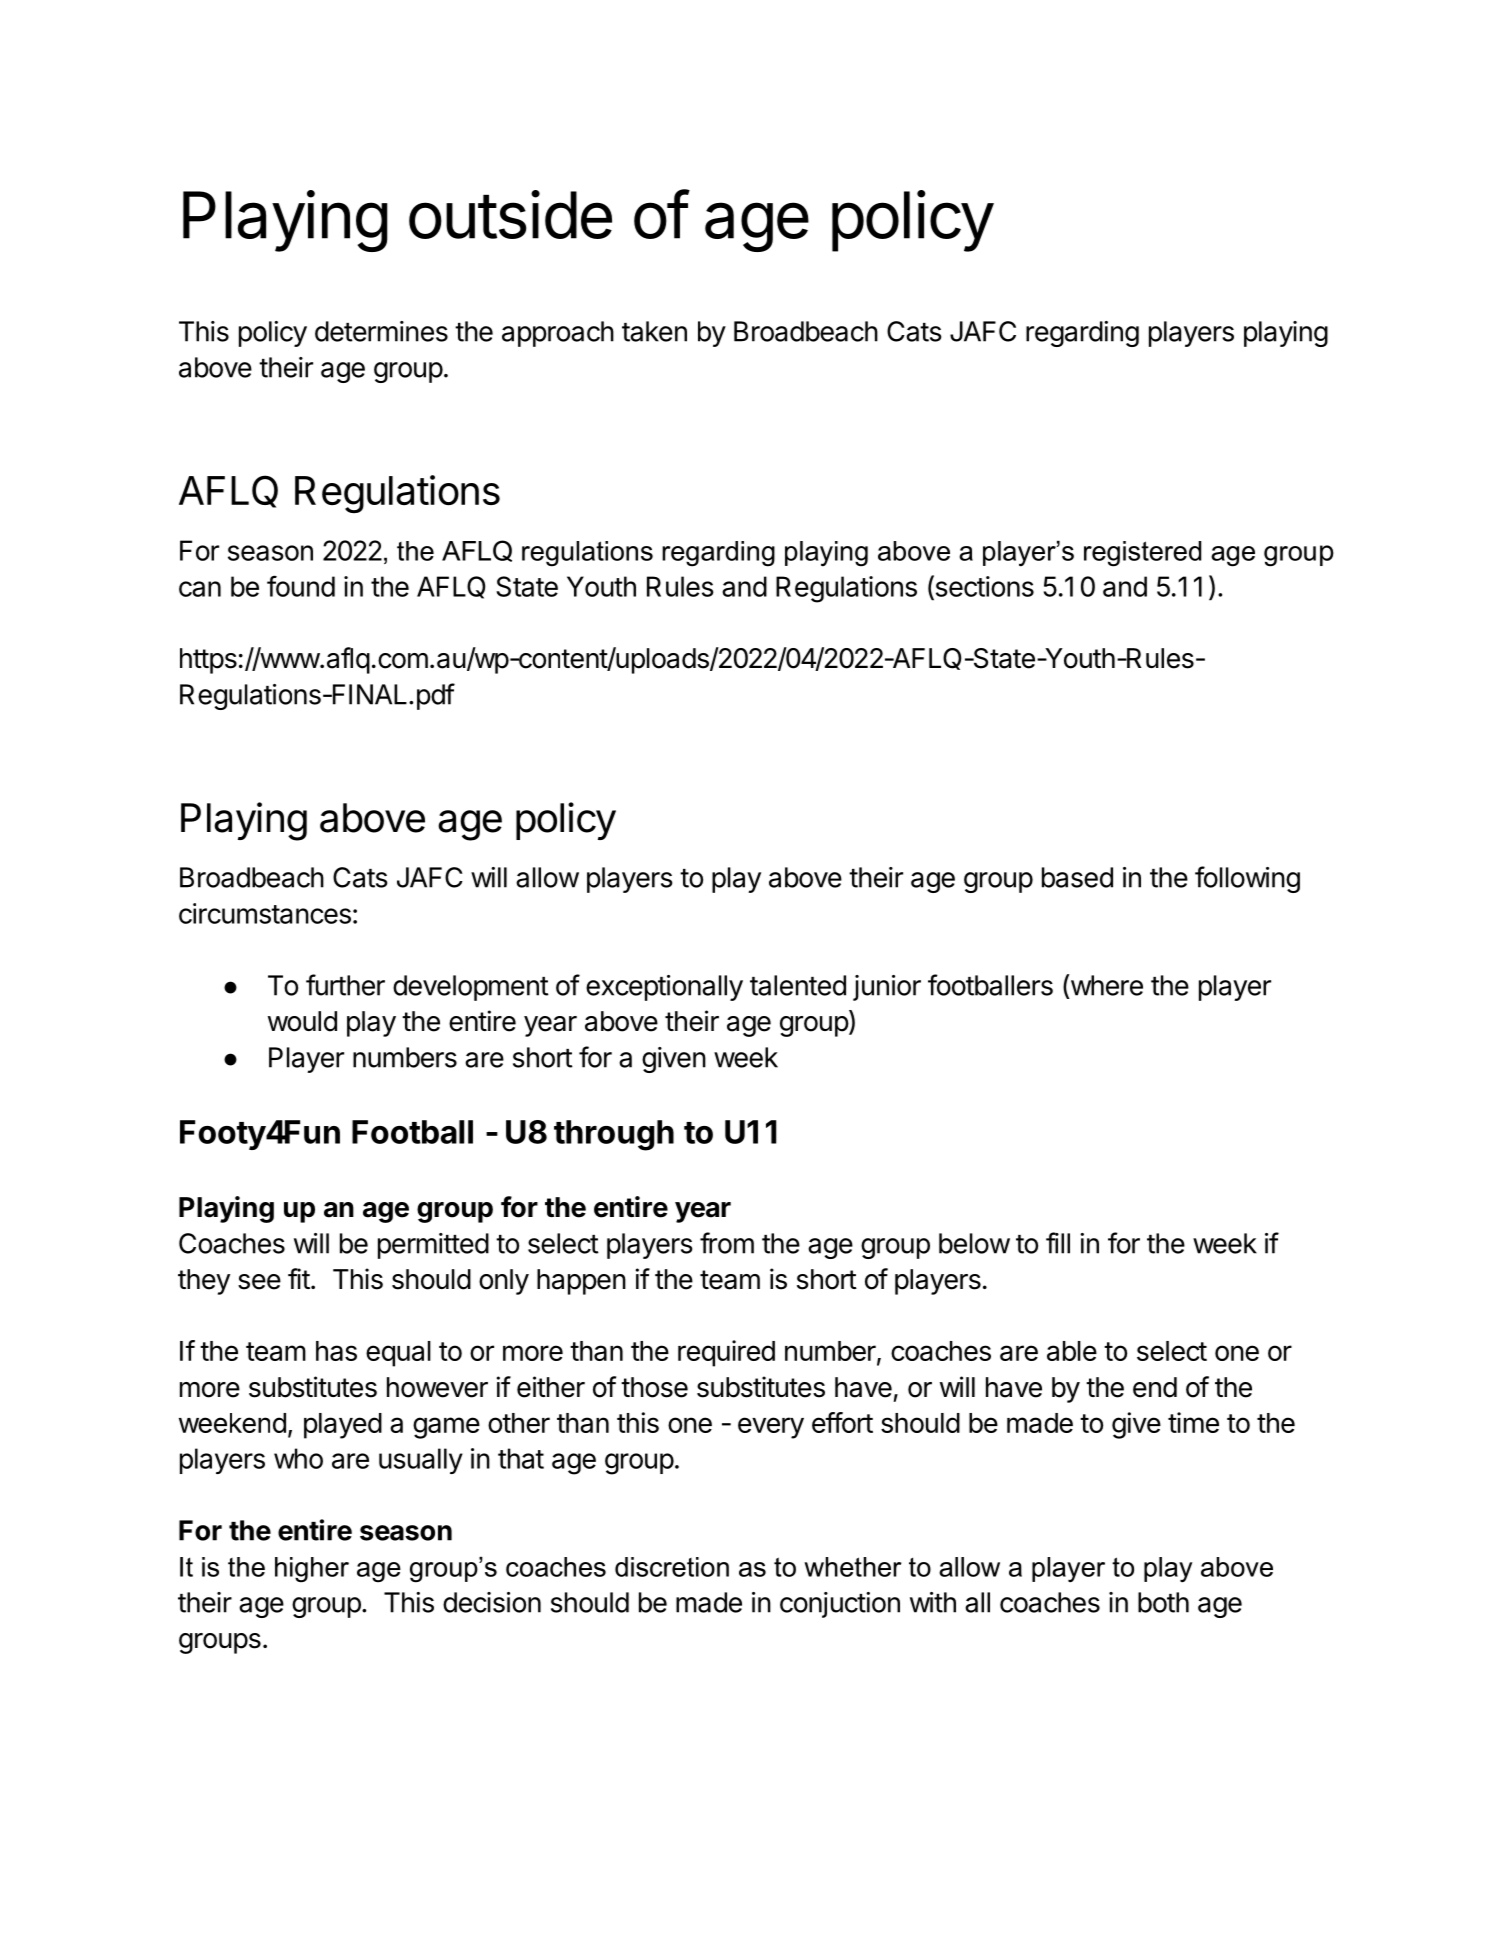  Describe the element at coordinates (1163, 1602) in the screenshot. I see `both` at that location.
